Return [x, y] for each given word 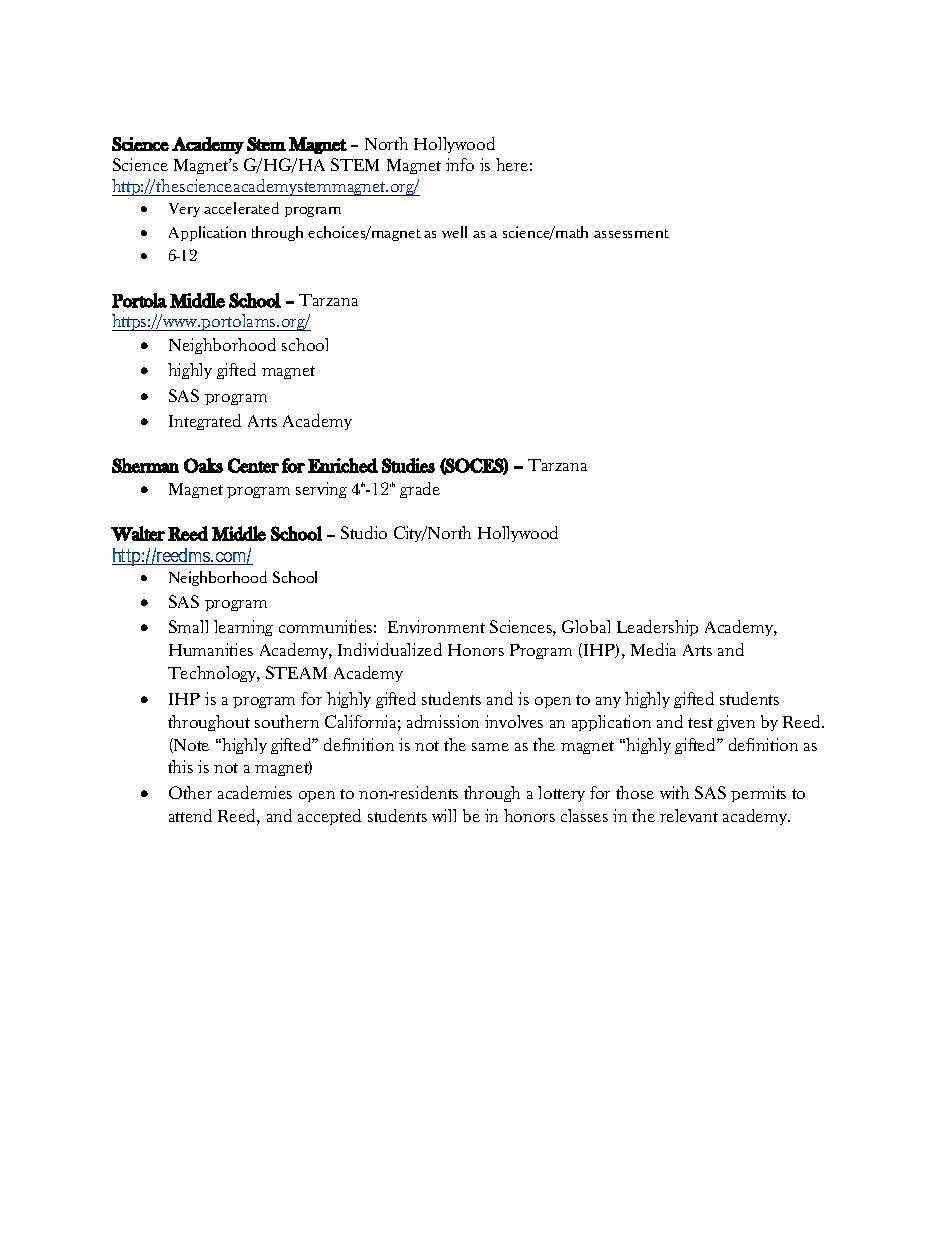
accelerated [241, 208]
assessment [631, 233]
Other [190, 792]
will [444, 815]
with [674, 792]
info [460, 164]
